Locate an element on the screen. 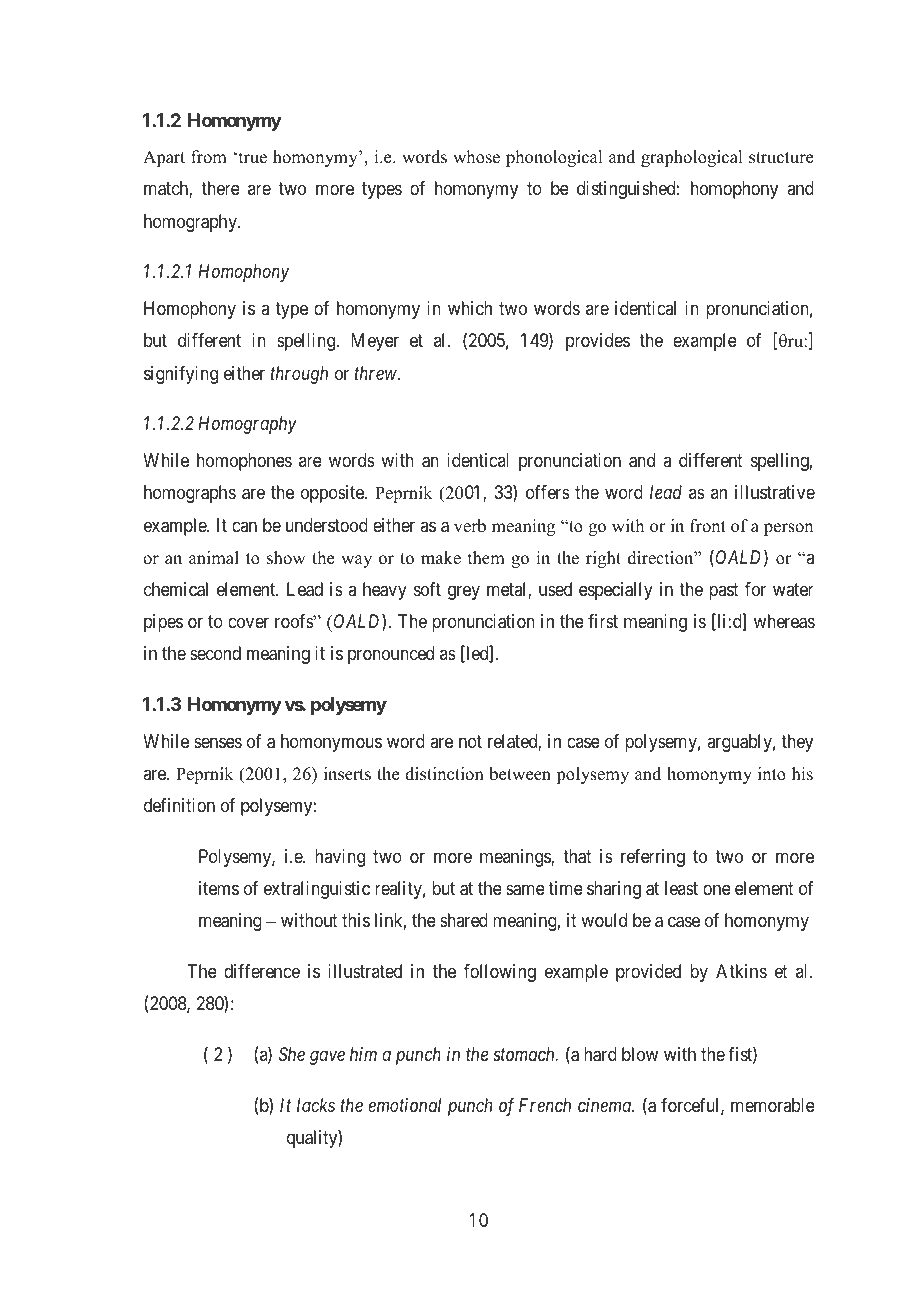 The height and width of the screenshot is (1308, 924). lacks is located at coordinates (316, 1105).
